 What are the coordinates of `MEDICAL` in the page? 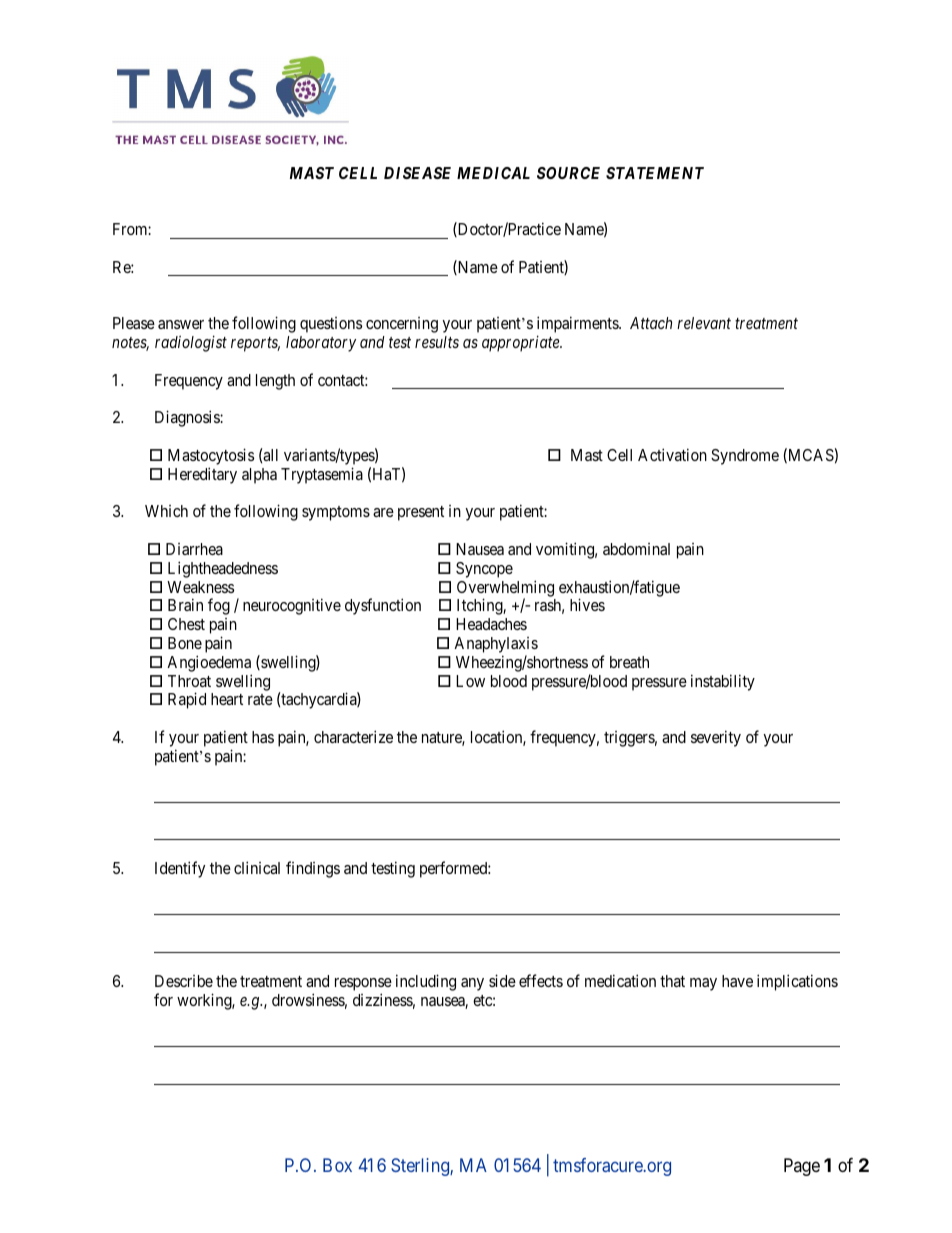 It's located at (493, 173).
